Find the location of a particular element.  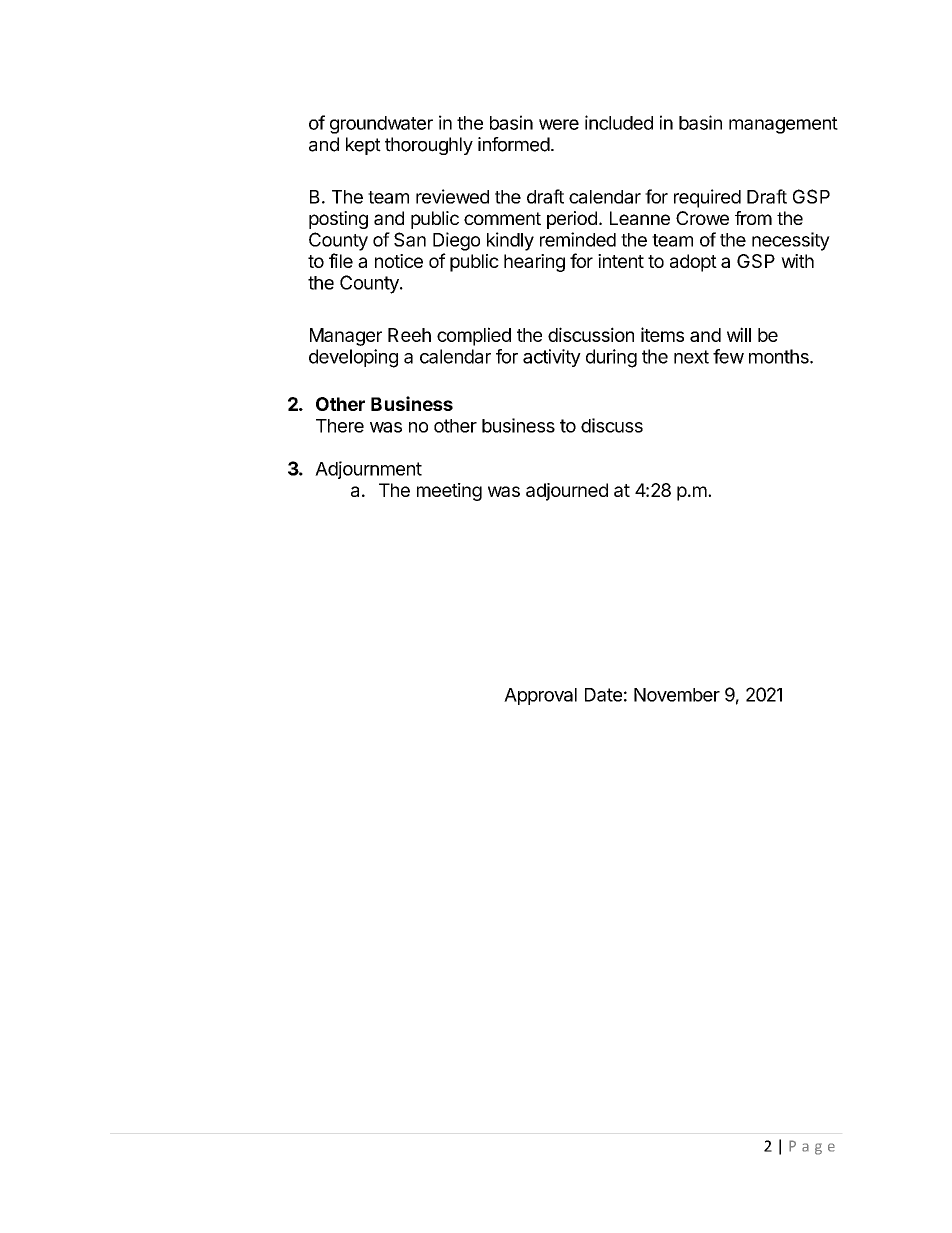

management is located at coordinates (783, 125).
